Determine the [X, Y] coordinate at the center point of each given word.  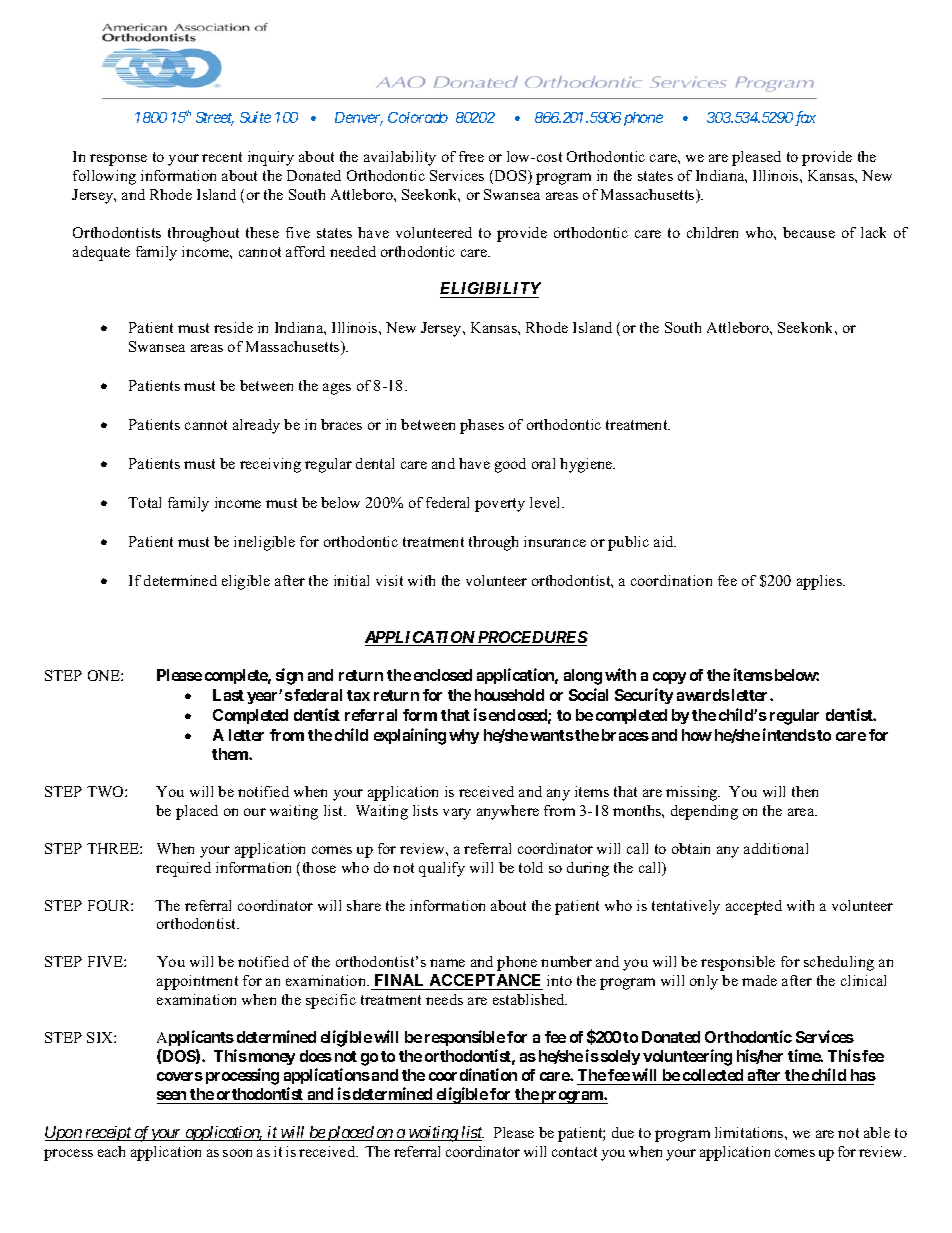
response [118, 160]
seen [173, 1097]
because [809, 232]
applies [821, 582]
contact [574, 1152]
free [471, 156]
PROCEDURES [532, 638]
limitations [750, 1132]
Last [228, 695]
